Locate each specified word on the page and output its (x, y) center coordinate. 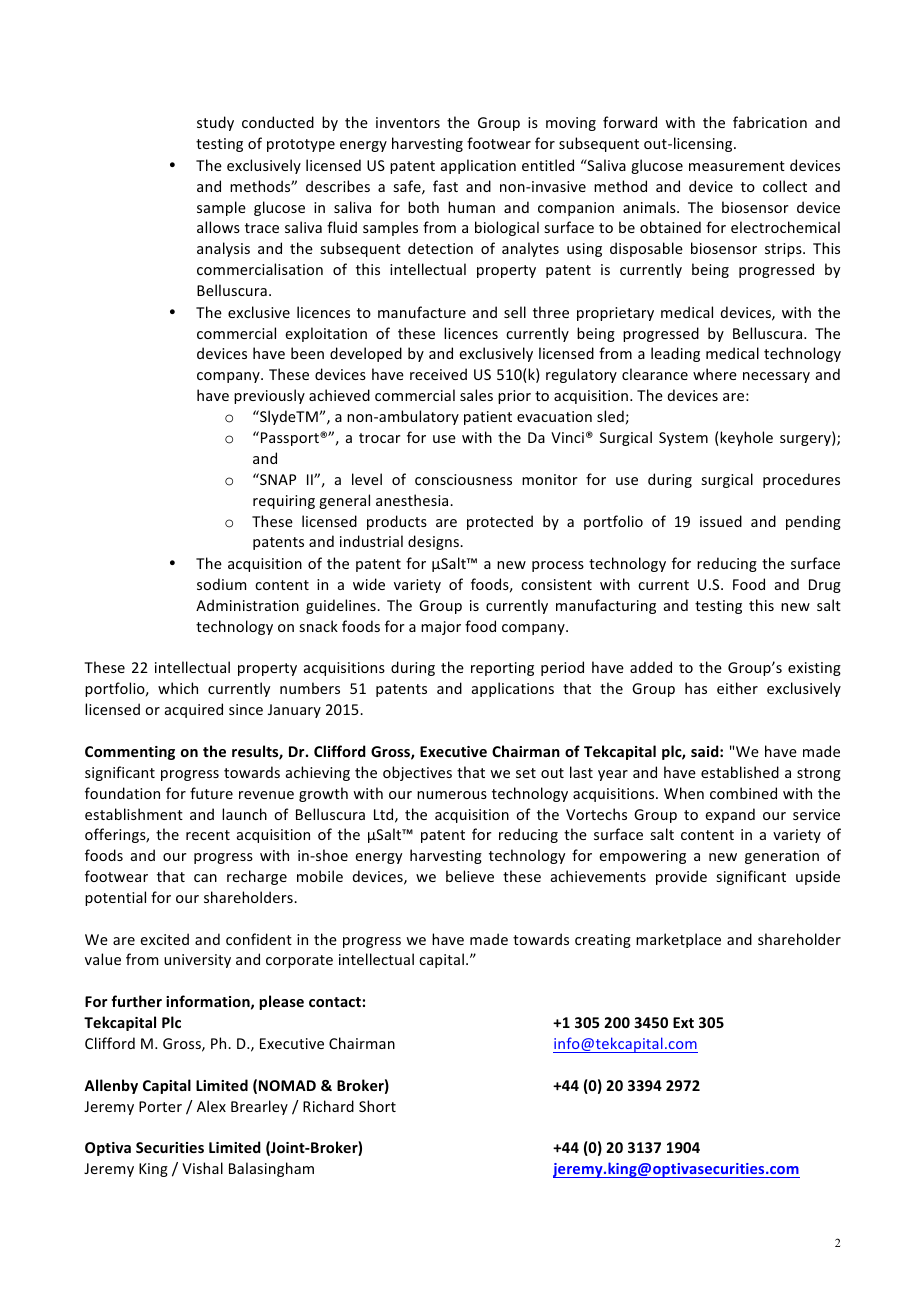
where (715, 374)
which (178, 688)
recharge (257, 877)
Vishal (202, 1168)
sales (476, 395)
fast (445, 186)
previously (269, 396)
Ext (683, 1022)
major (441, 628)
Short (377, 1106)
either (737, 688)
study (215, 123)
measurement (737, 166)
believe (470, 876)
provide (681, 877)
